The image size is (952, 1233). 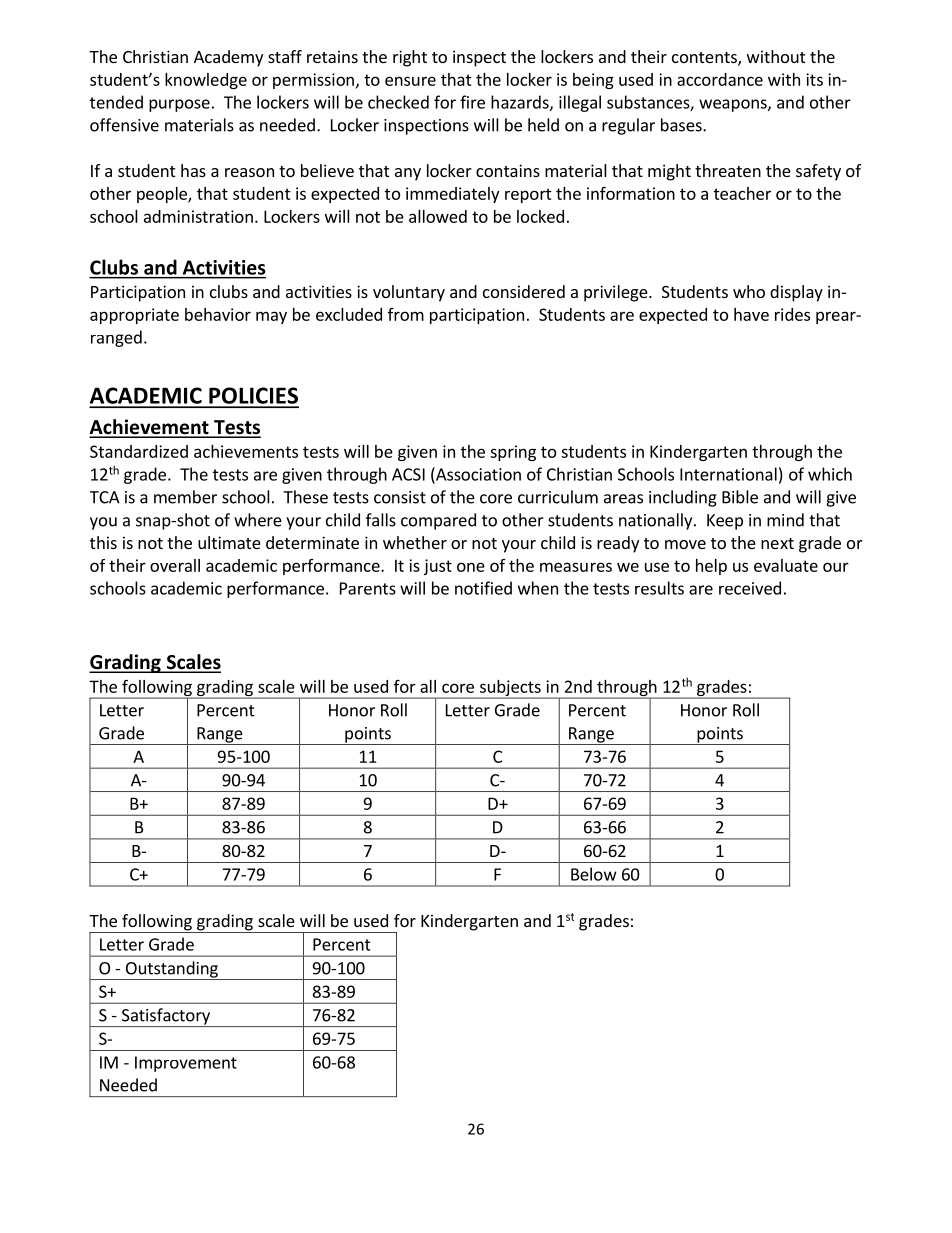 I want to click on Below, so click(x=594, y=874).
